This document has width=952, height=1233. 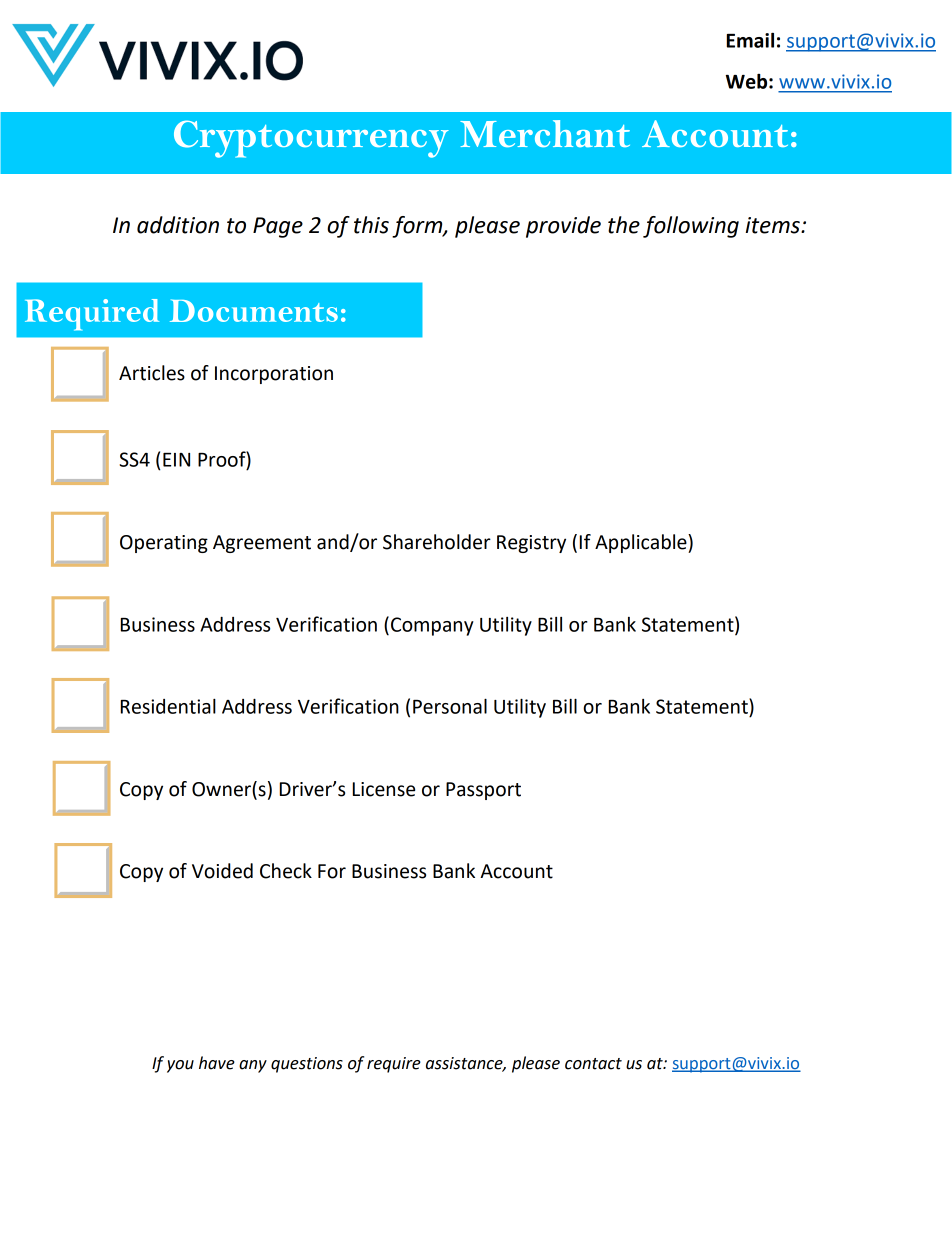 I want to click on contact, so click(x=593, y=1064).
